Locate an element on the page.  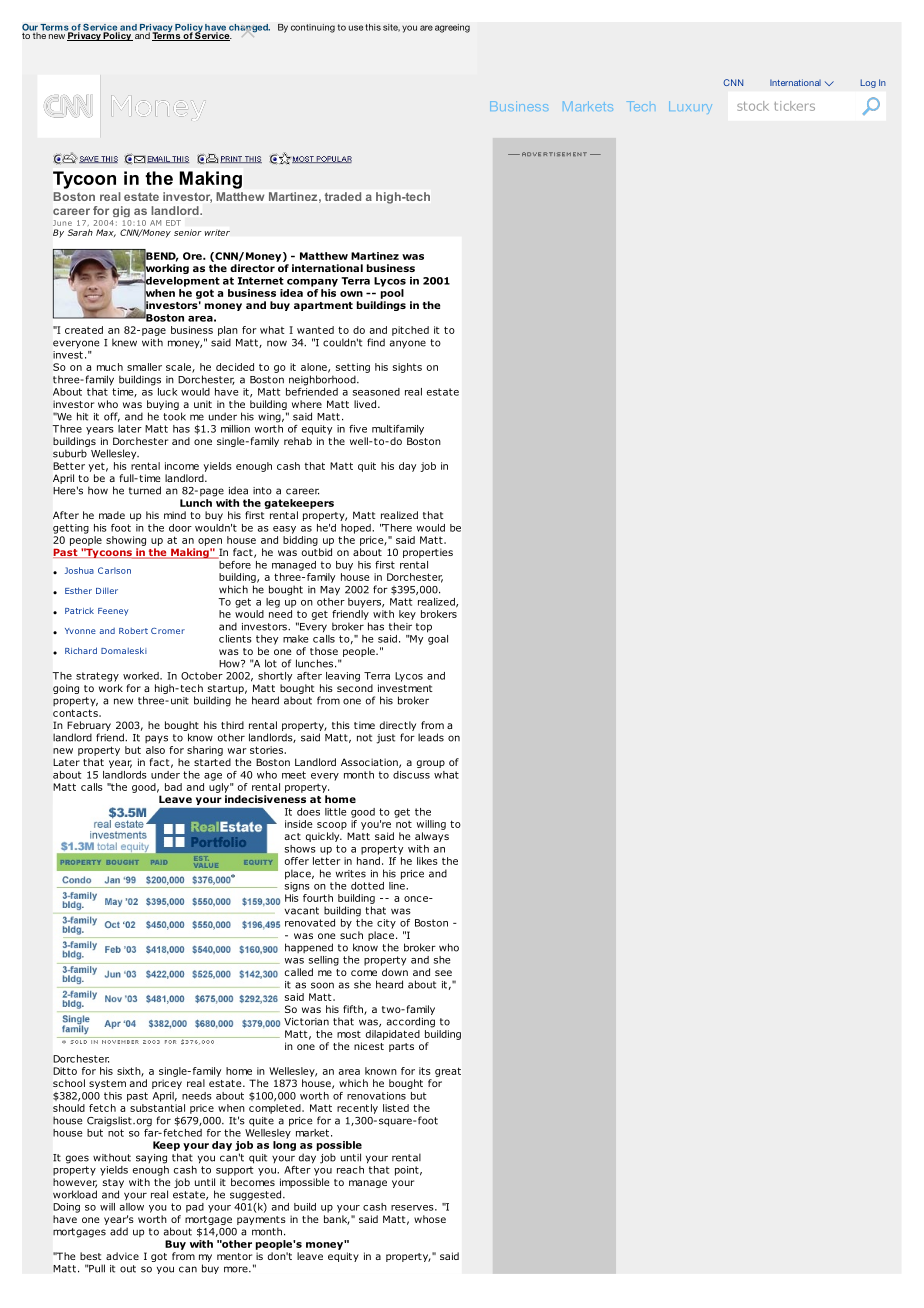
allow is located at coordinates (132, 1205).
